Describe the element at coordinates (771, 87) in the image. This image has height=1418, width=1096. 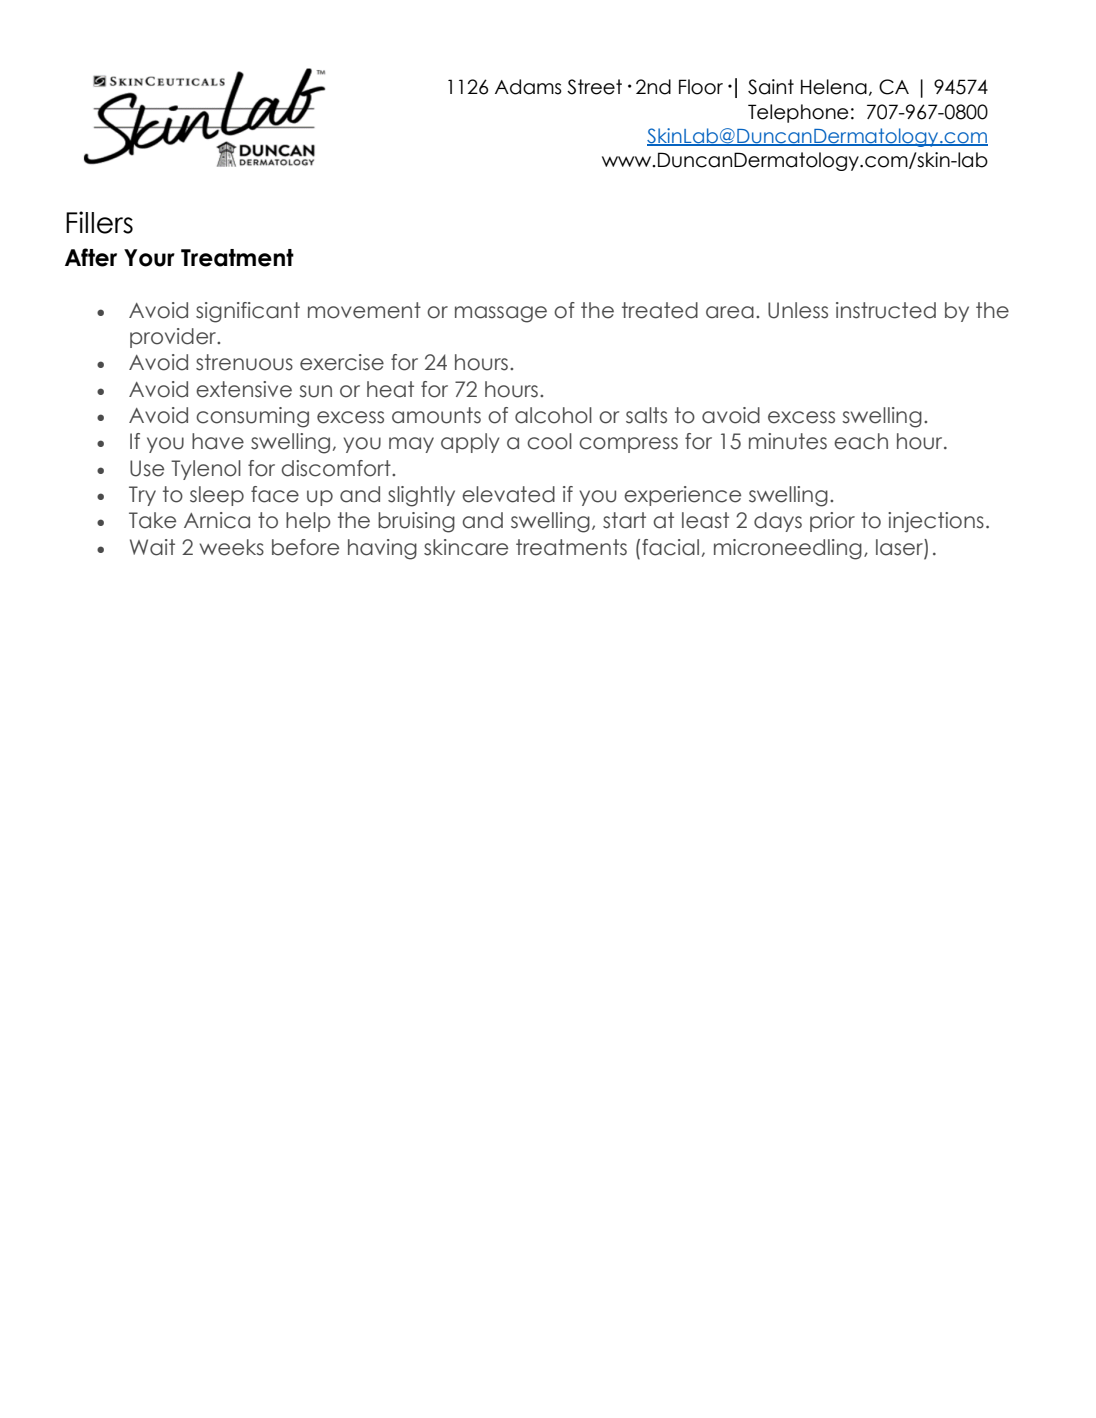
I see `Saint` at that location.
